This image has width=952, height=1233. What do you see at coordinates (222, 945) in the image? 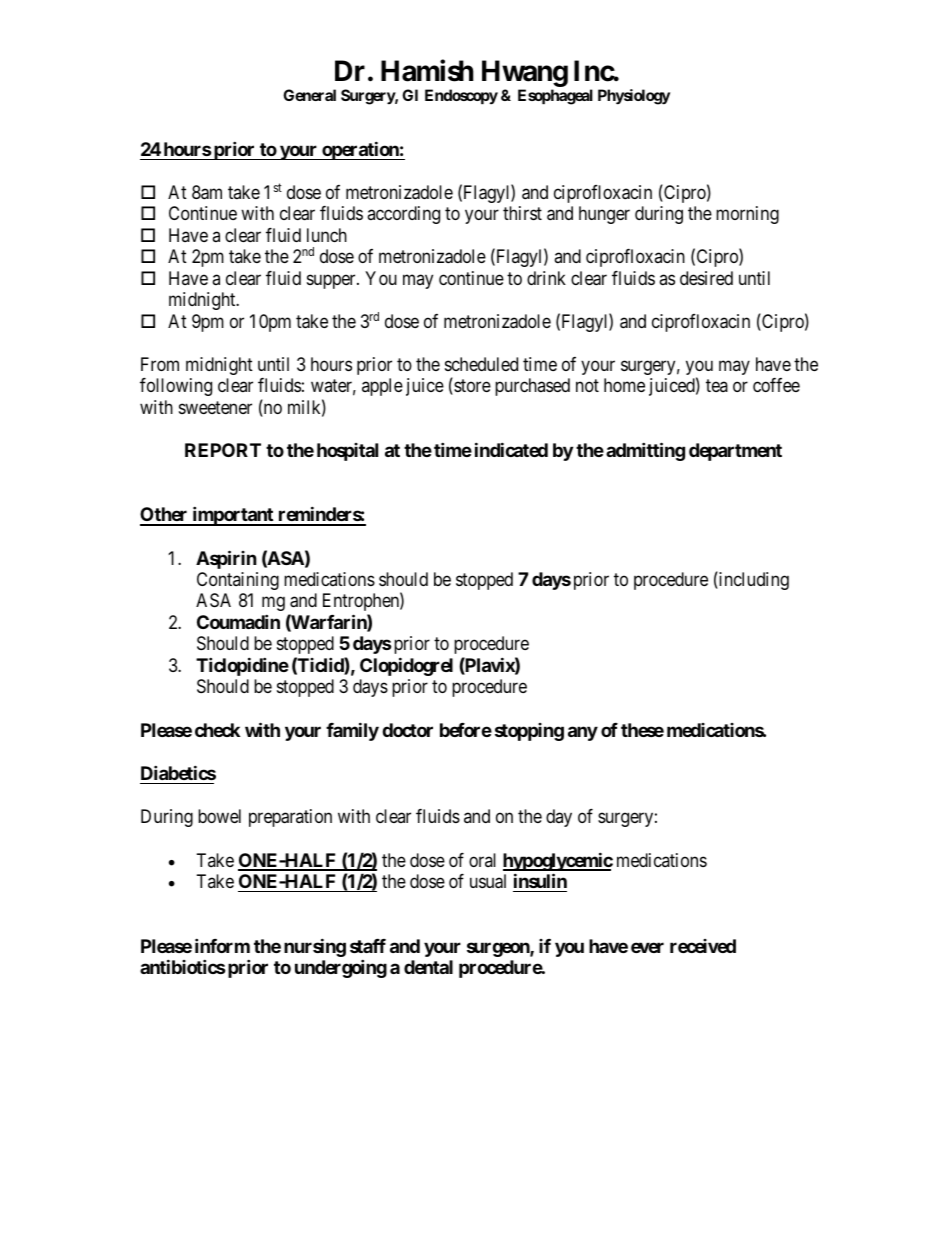
I see `inform` at bounding box center [222, 945].
